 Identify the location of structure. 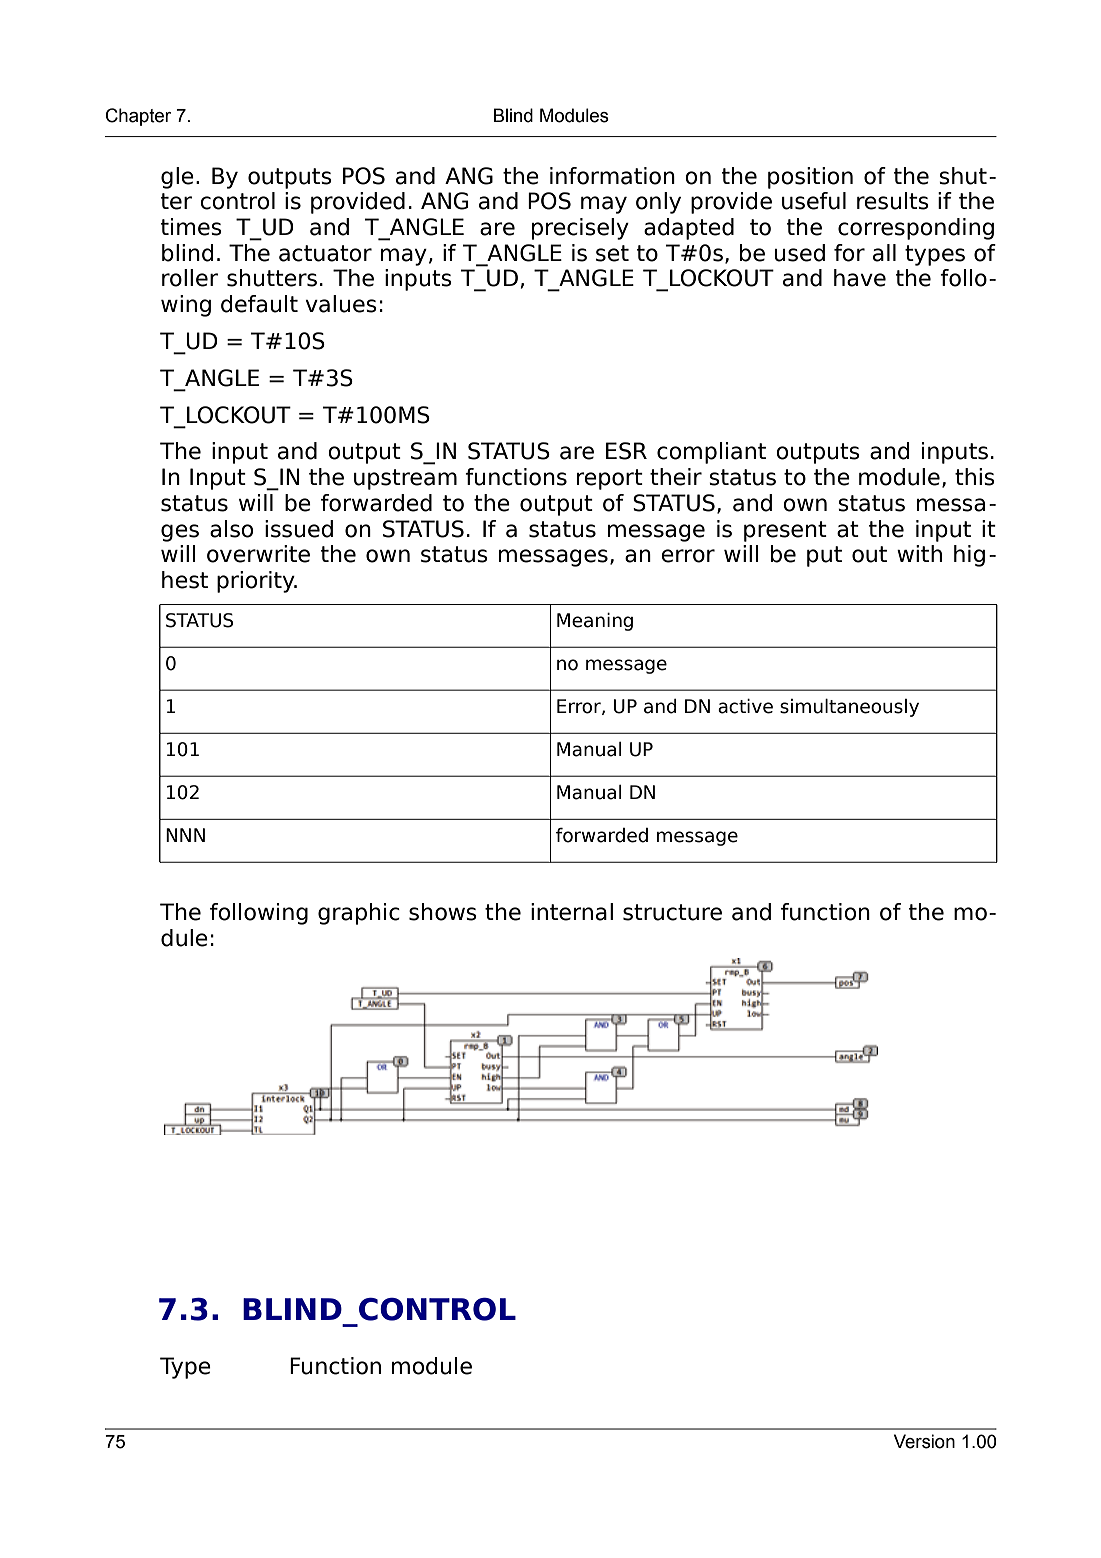
(672, 912).
